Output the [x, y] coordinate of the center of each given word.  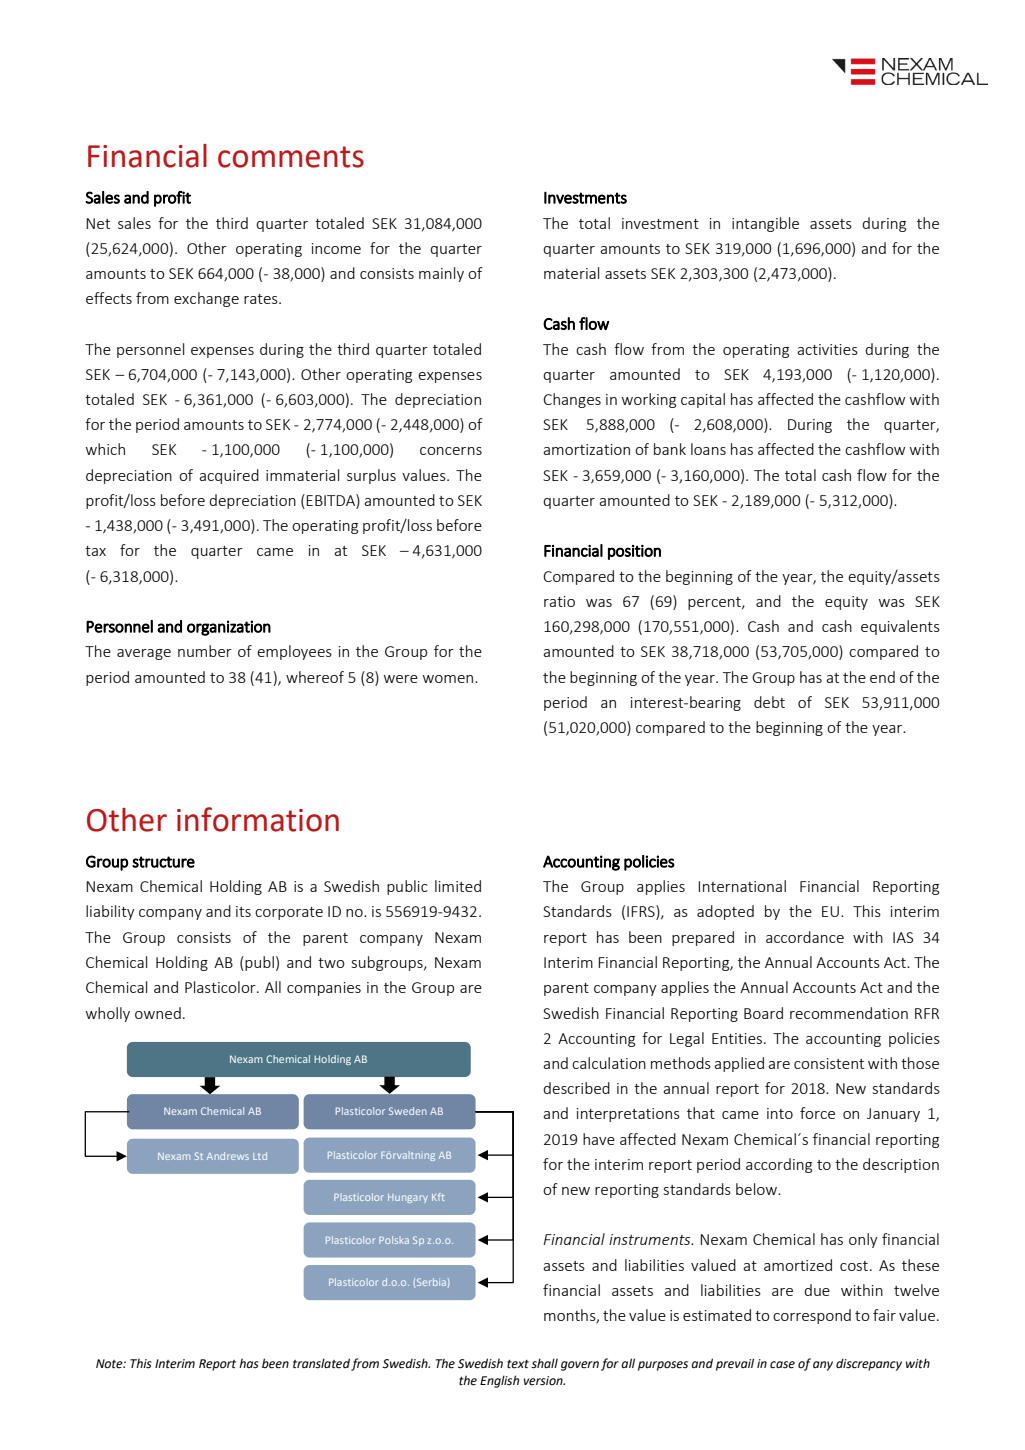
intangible [765, 224]
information [258, 819]
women [449, 679]
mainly [441, 274]
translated [321, 1363]
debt [769, 702]
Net [98, 223]
